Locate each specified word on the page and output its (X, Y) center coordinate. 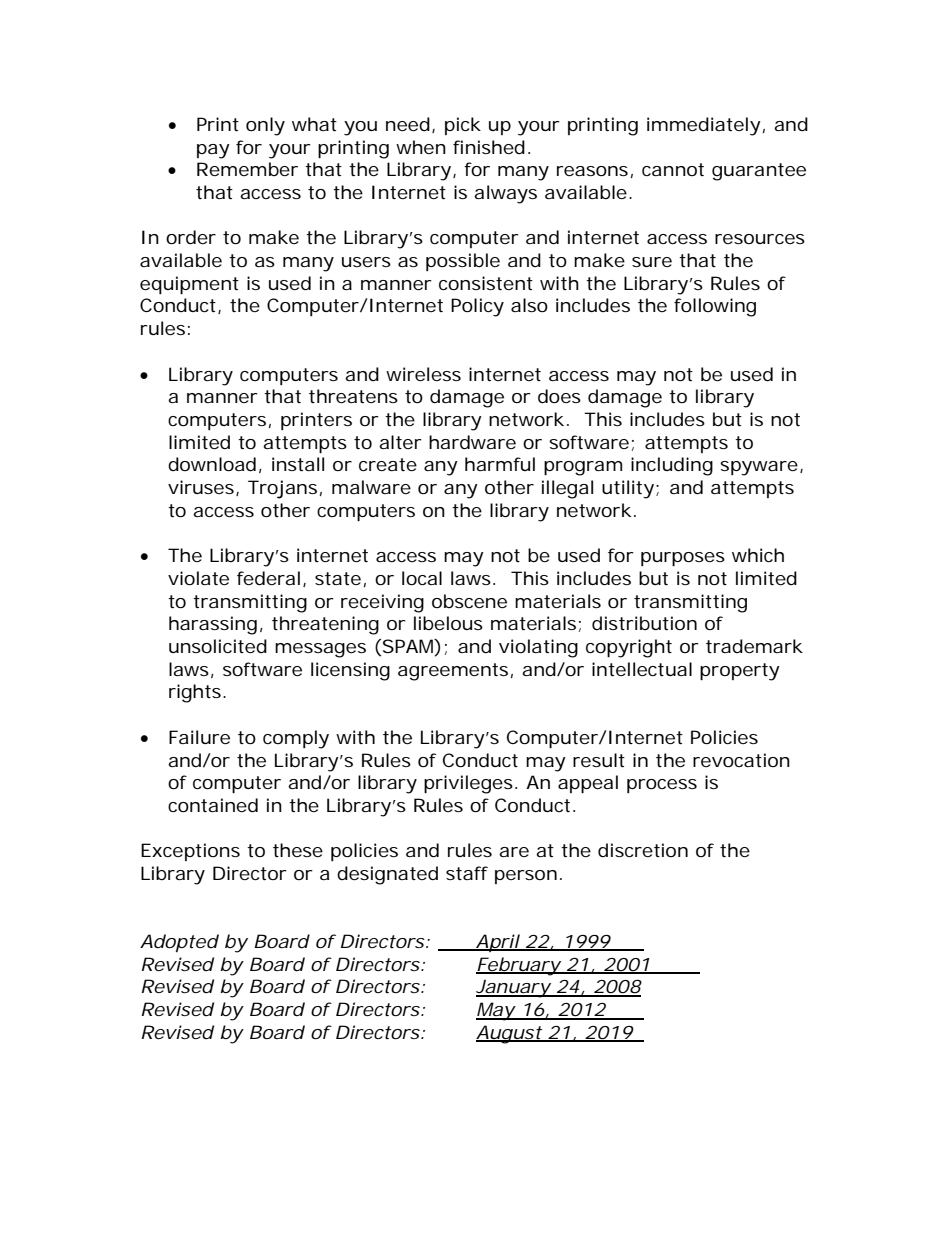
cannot (673, 169)
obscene (469, 601)
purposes (683, 559)
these (298, 850)
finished (489, 147)
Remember (247, 169)
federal (268, 578)
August (509, 1034)
